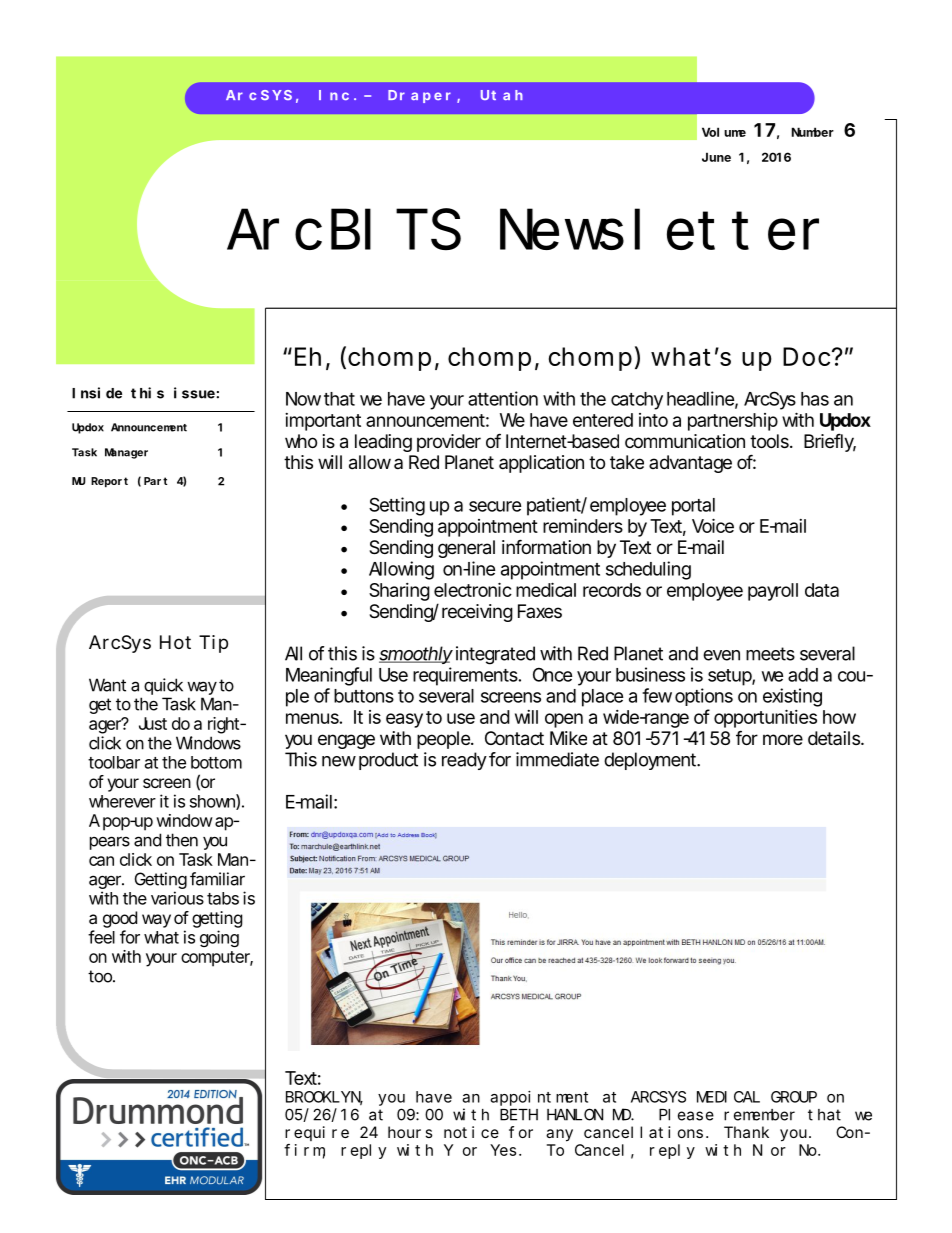 This screenshot has height=1233, width=952. Describe the element at coordinates (216, 959) in the screenshot. I see `computer` at that location.
